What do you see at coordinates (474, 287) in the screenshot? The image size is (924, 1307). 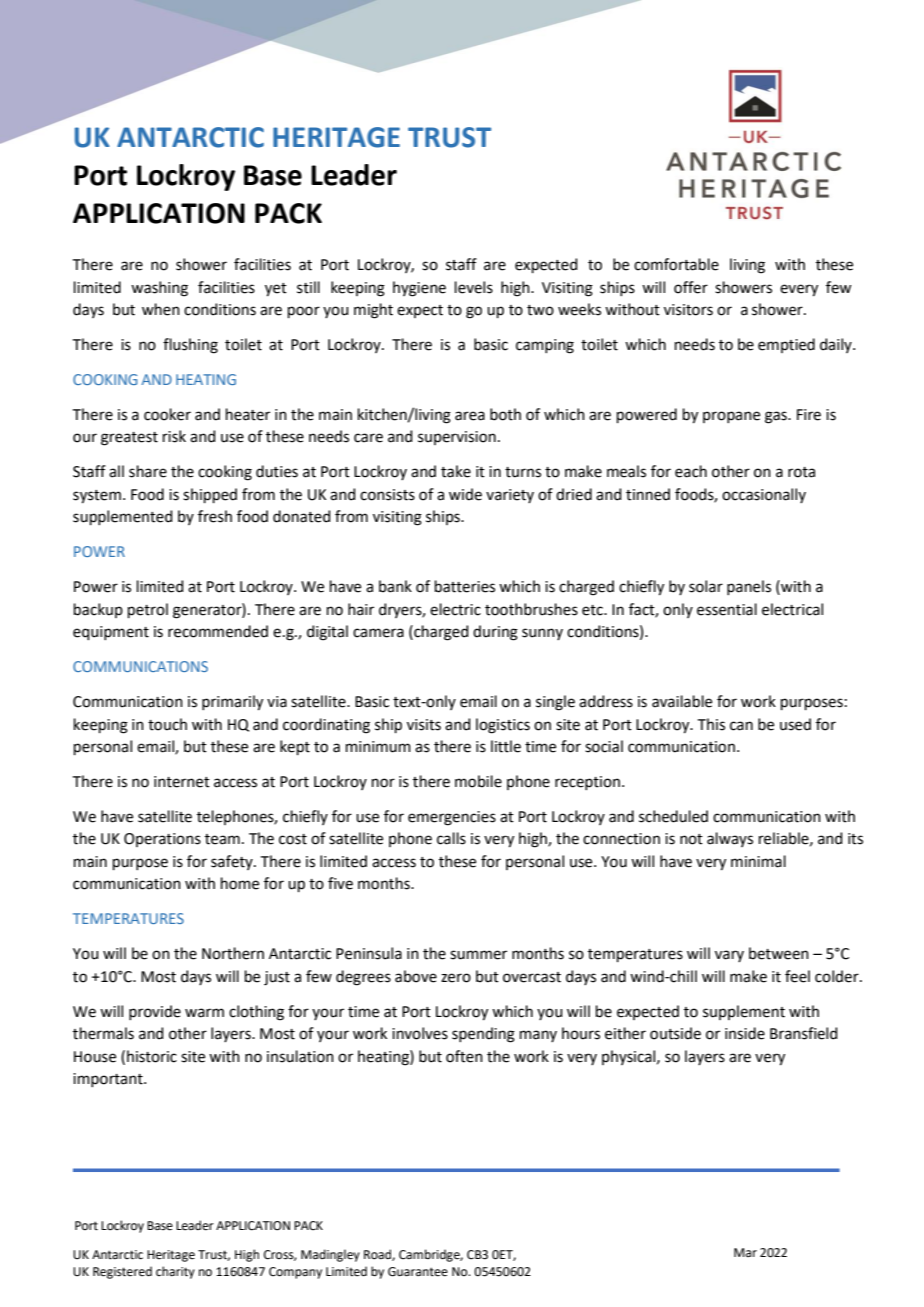 I see `levels` at bounding box center [474, 287].
